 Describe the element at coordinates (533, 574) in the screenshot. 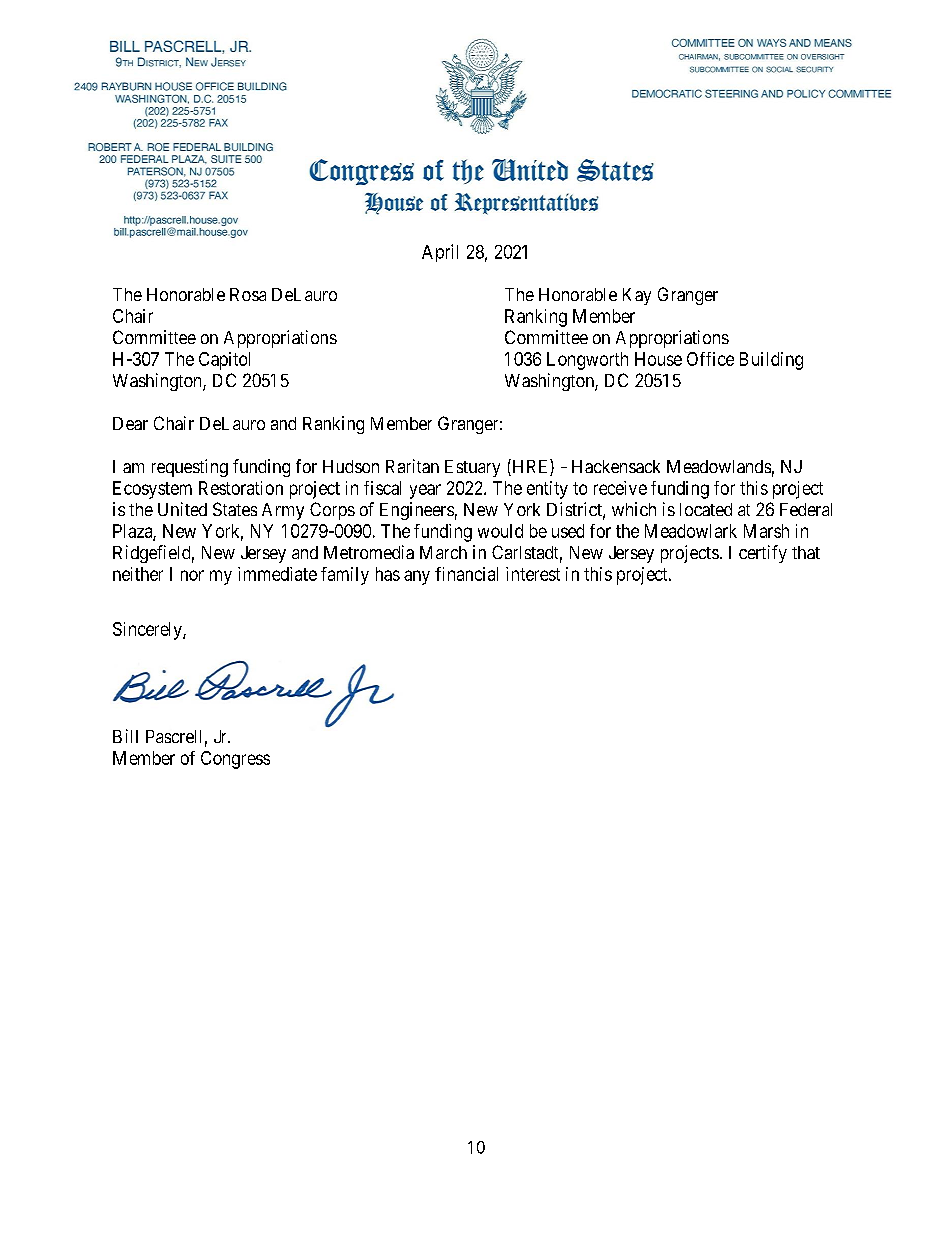

I see `interest` at that location.
